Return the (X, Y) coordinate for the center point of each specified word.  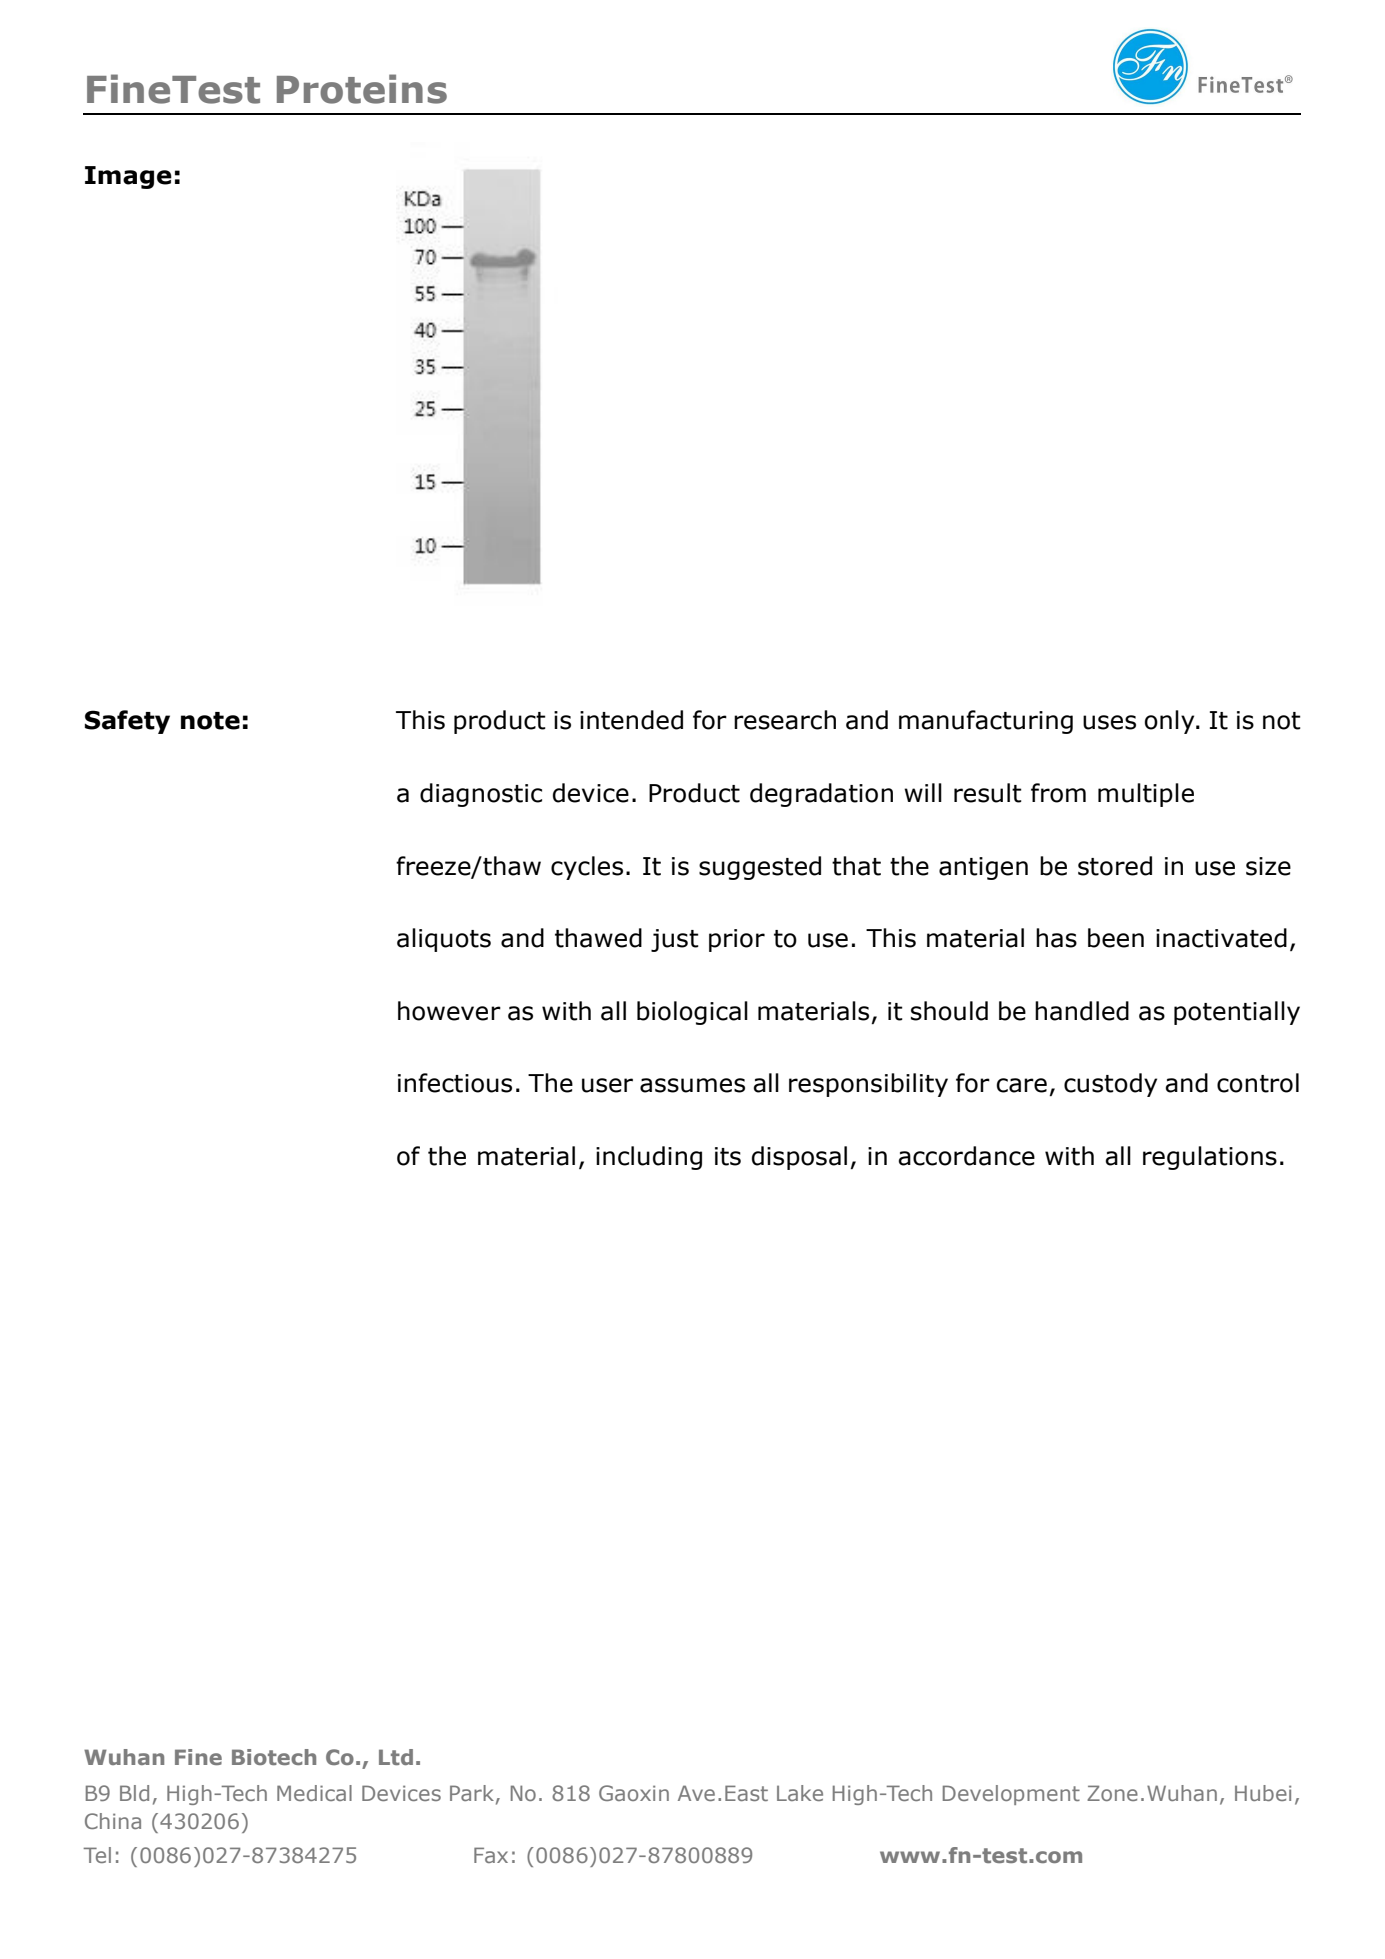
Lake (800, 1793)
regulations (1210, 1158)
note (210, 721)
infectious (455, 1083)
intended (631, 720)
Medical (314, 1793)
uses (1109, 722)
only (1171, 722)
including (649, 1158)
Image (128, 177)
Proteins (362, 89)
